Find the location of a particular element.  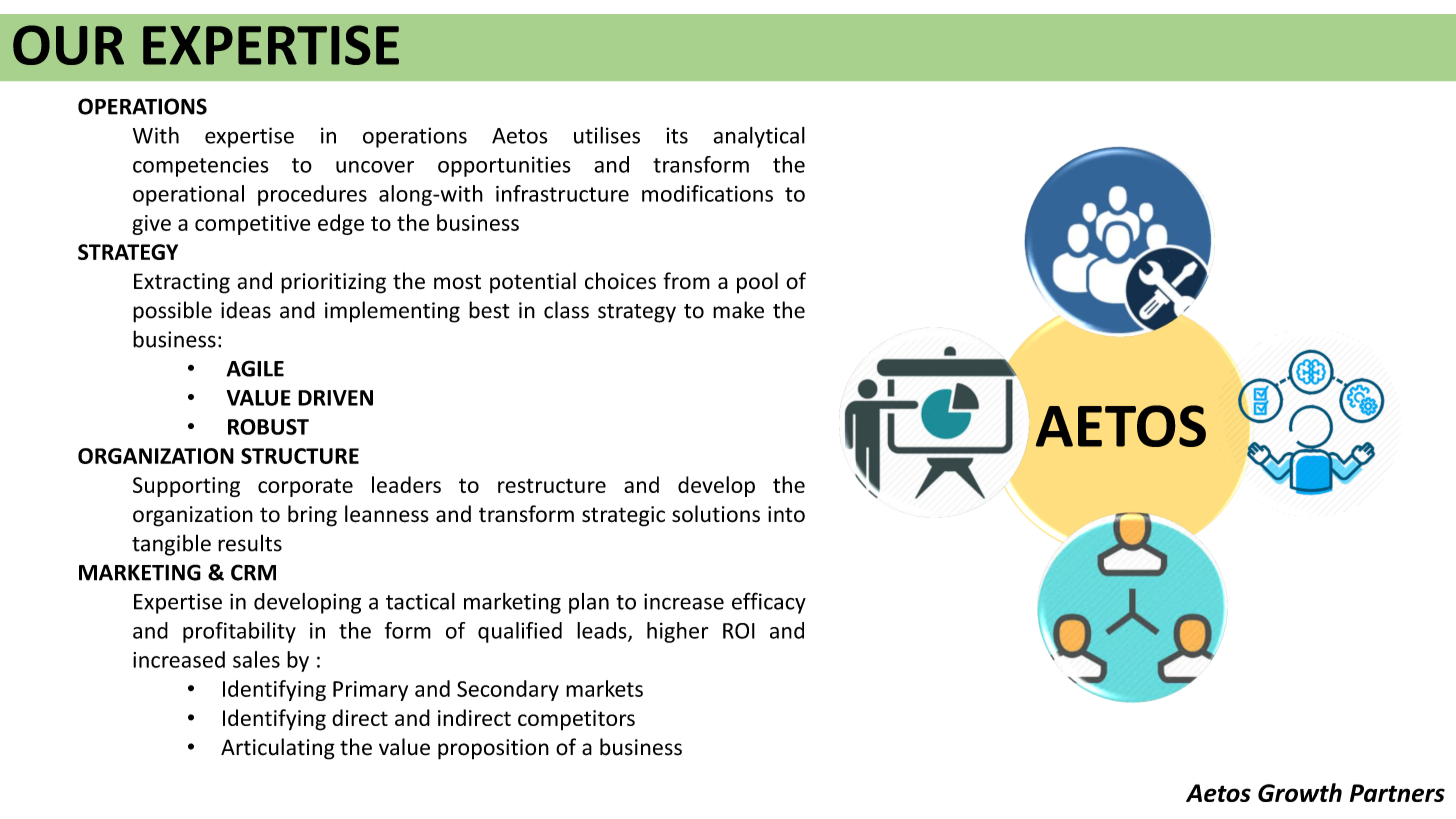

analytical is located at coordinates (759, 137).
